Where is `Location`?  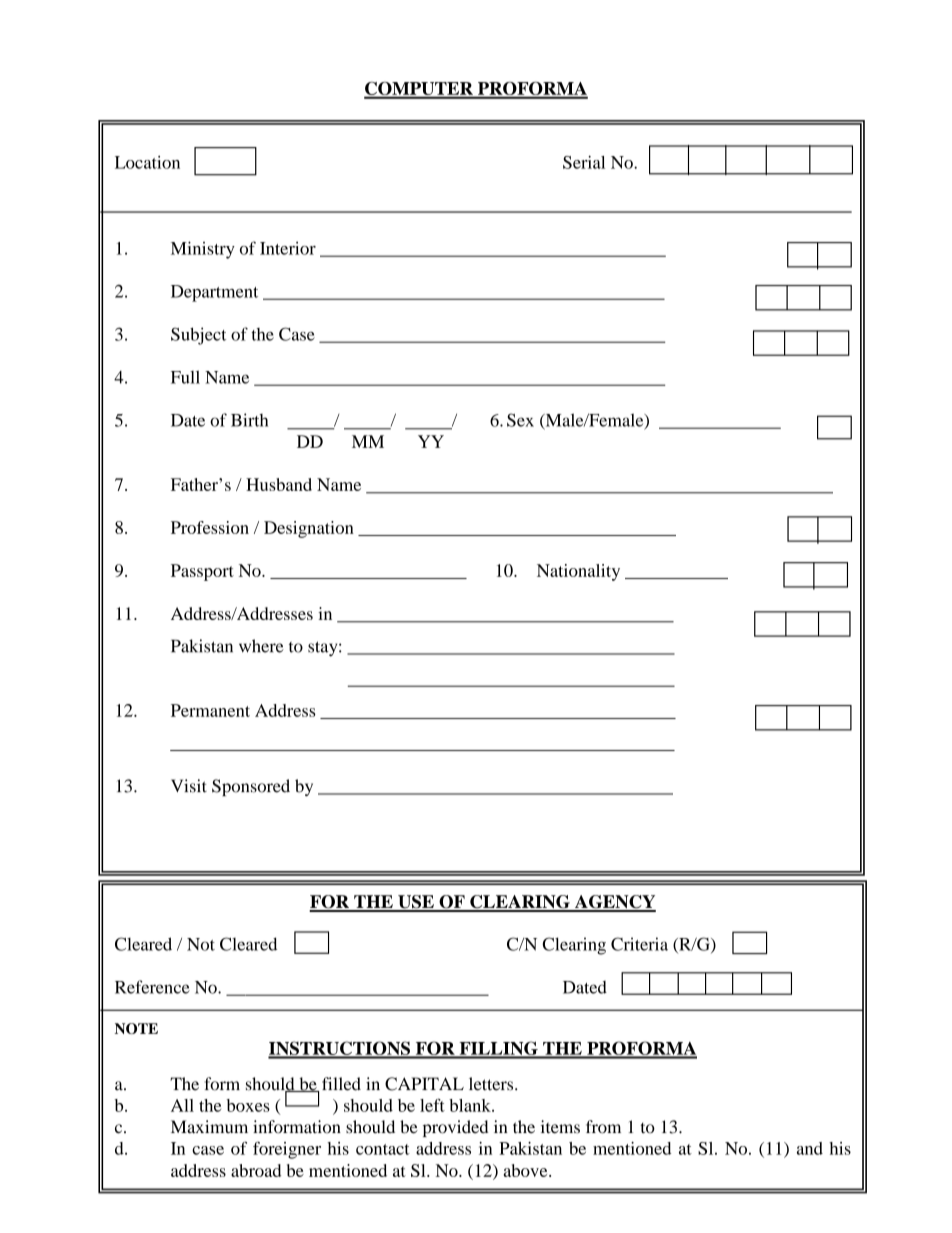 Location is located at coordinates (147, 162).
